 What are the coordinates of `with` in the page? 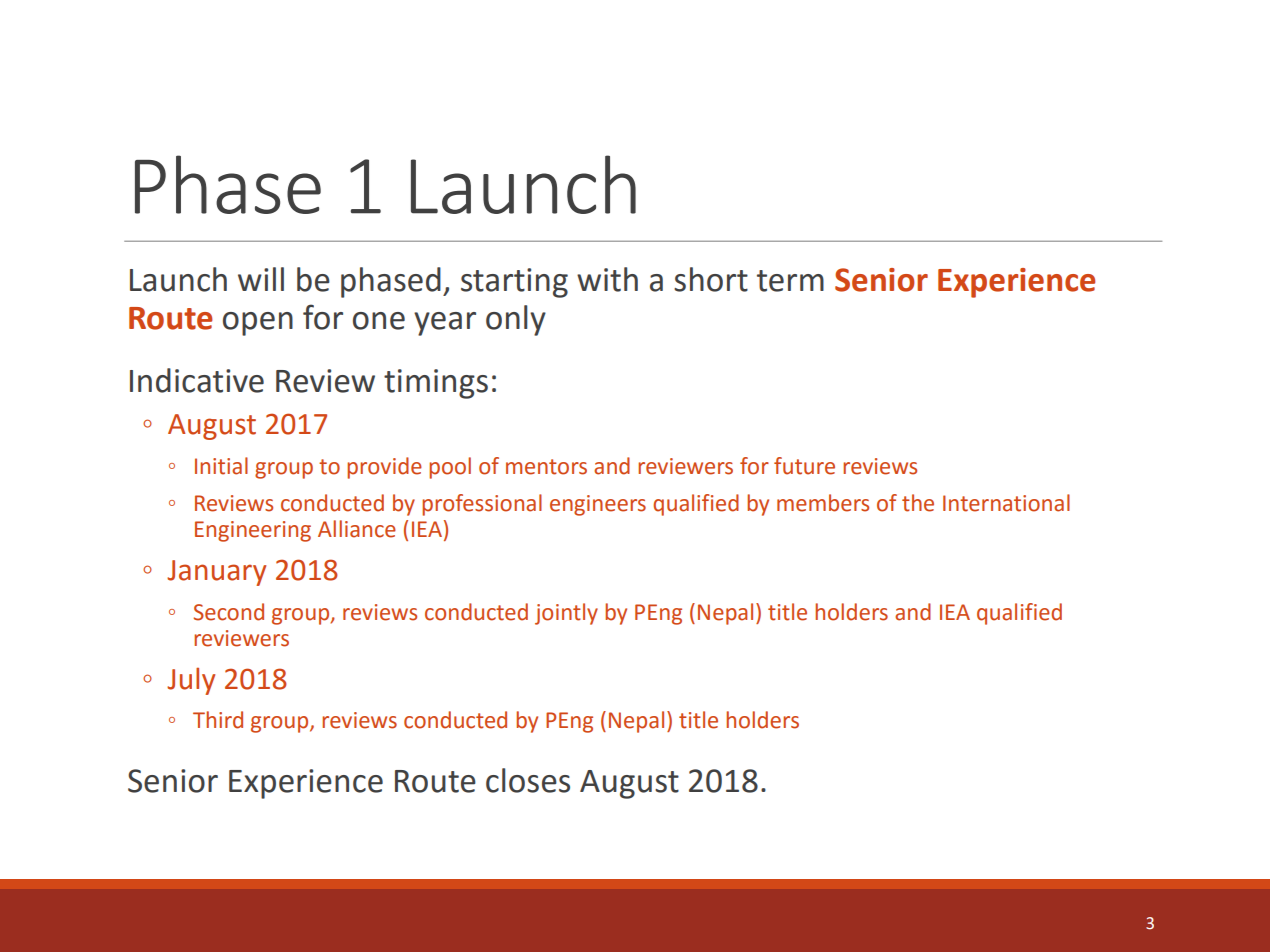 It's located at (607, 279).
